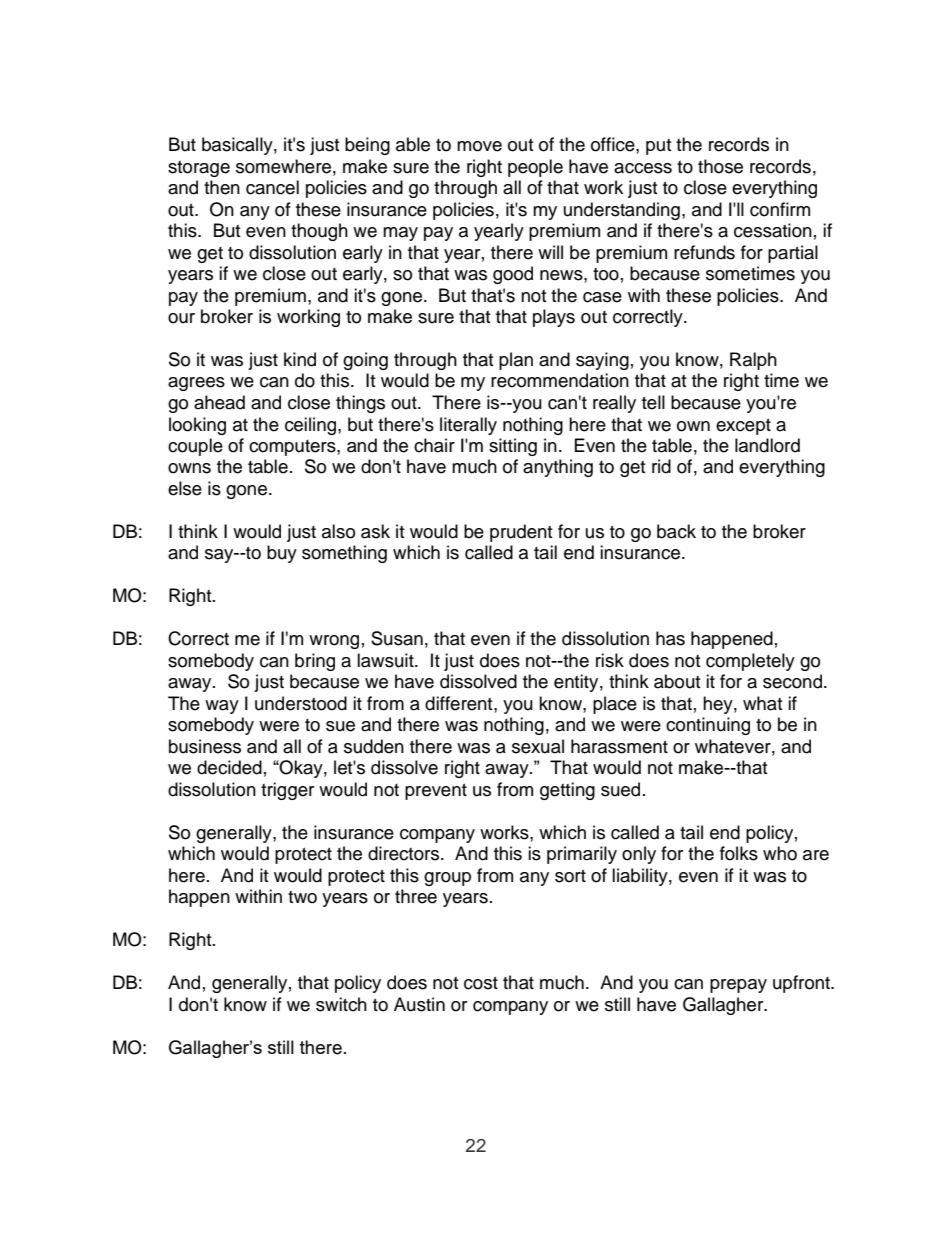 This image has height=1233, width=952. Describe the element at coordinates (341, 1004) in the image. I see `switch` at that location.
